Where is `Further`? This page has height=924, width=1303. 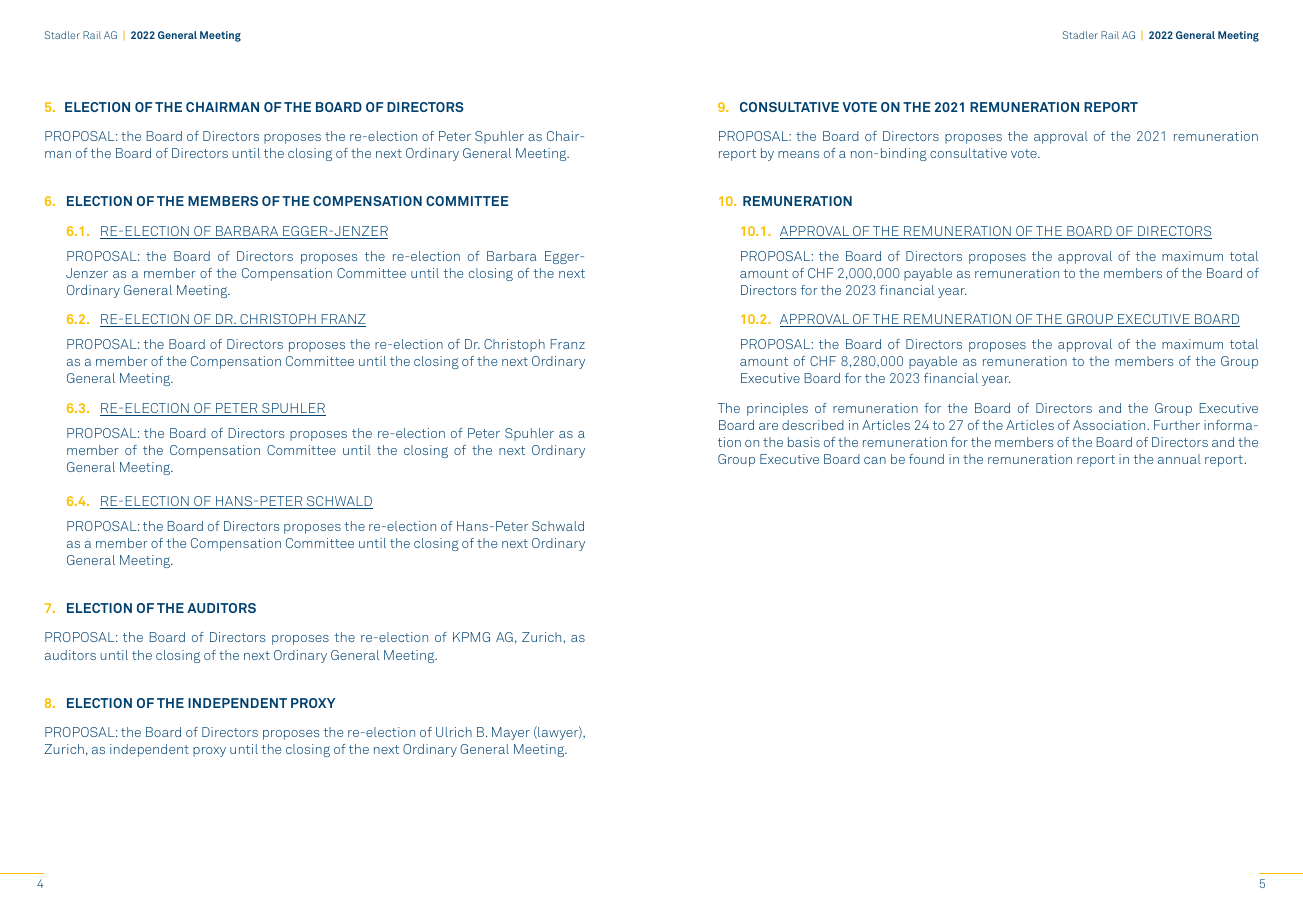
Further is located at coordinates (1177, 425).
